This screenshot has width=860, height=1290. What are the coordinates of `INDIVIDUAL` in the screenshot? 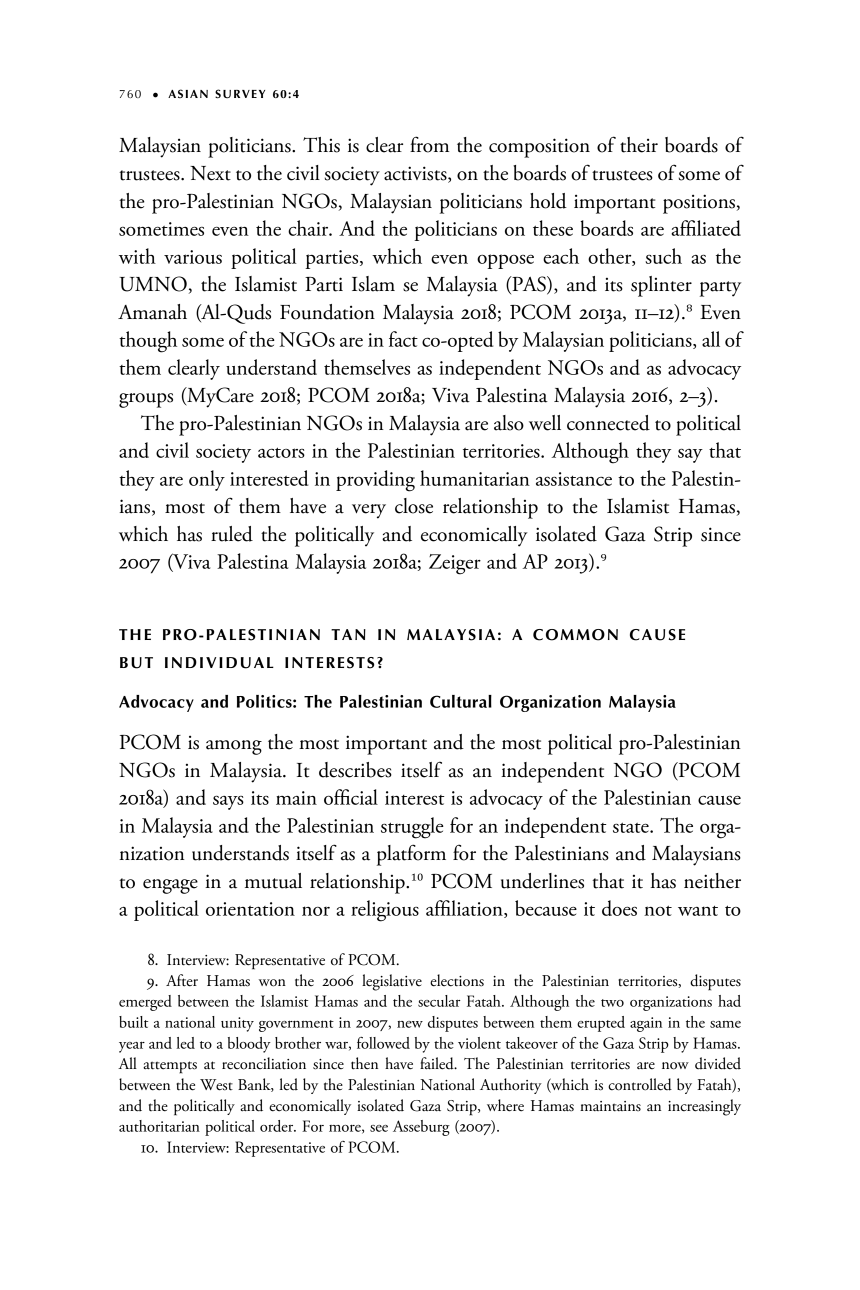 It's located at (219, 663).
